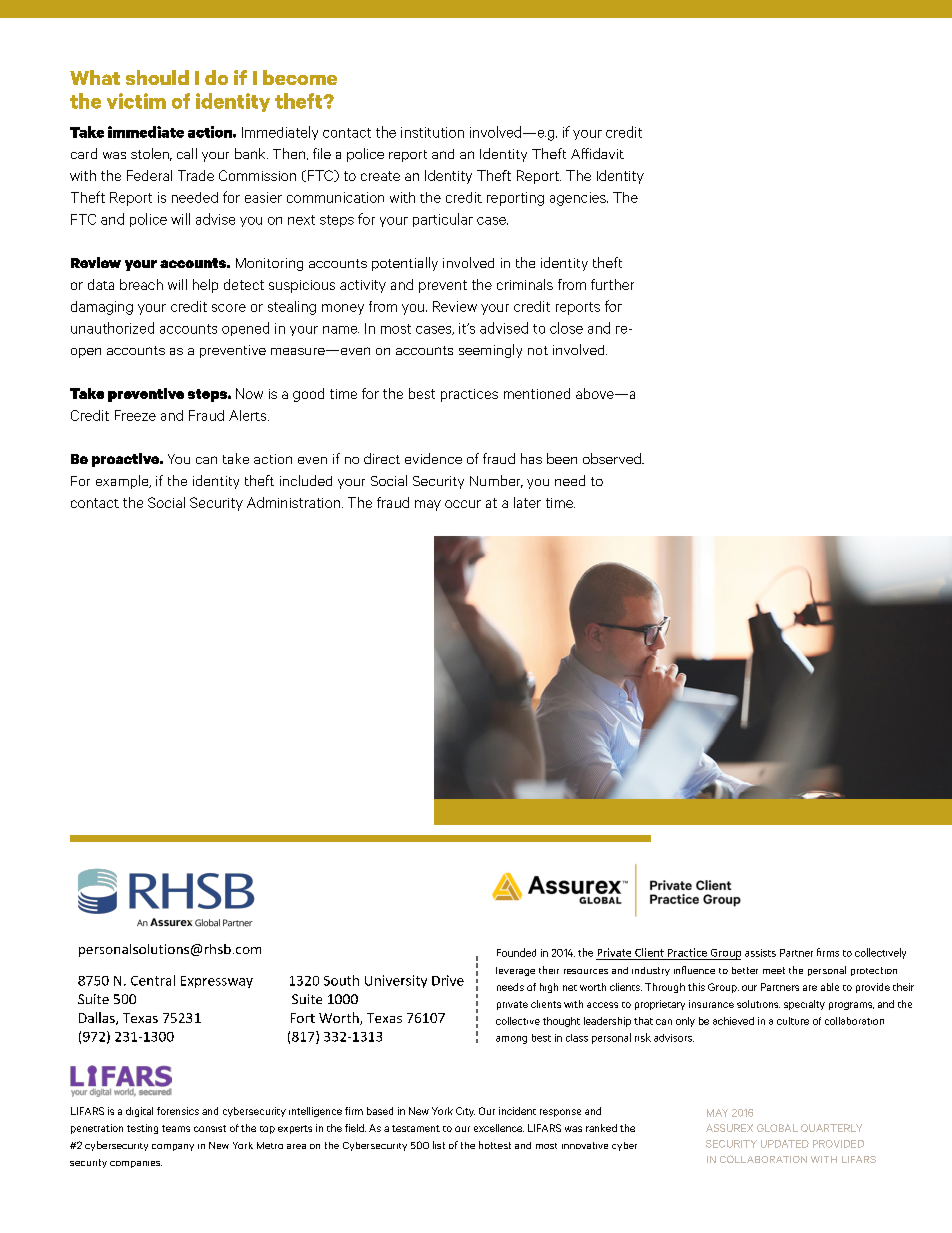 The height and width of the screenshot is (1233, 952). I want to click on Administration, so click(293, 502).
